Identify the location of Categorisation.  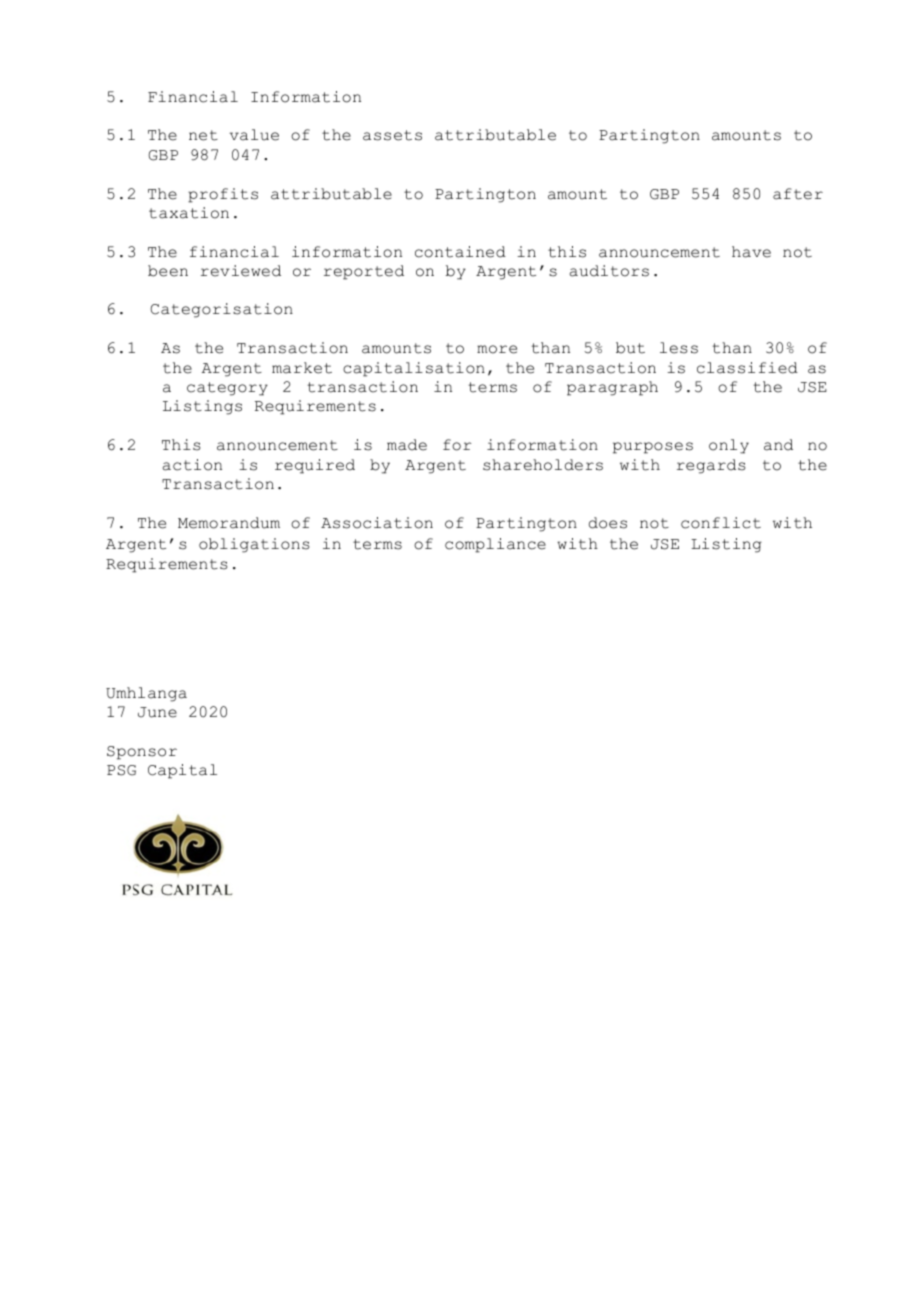
(222, 310).
